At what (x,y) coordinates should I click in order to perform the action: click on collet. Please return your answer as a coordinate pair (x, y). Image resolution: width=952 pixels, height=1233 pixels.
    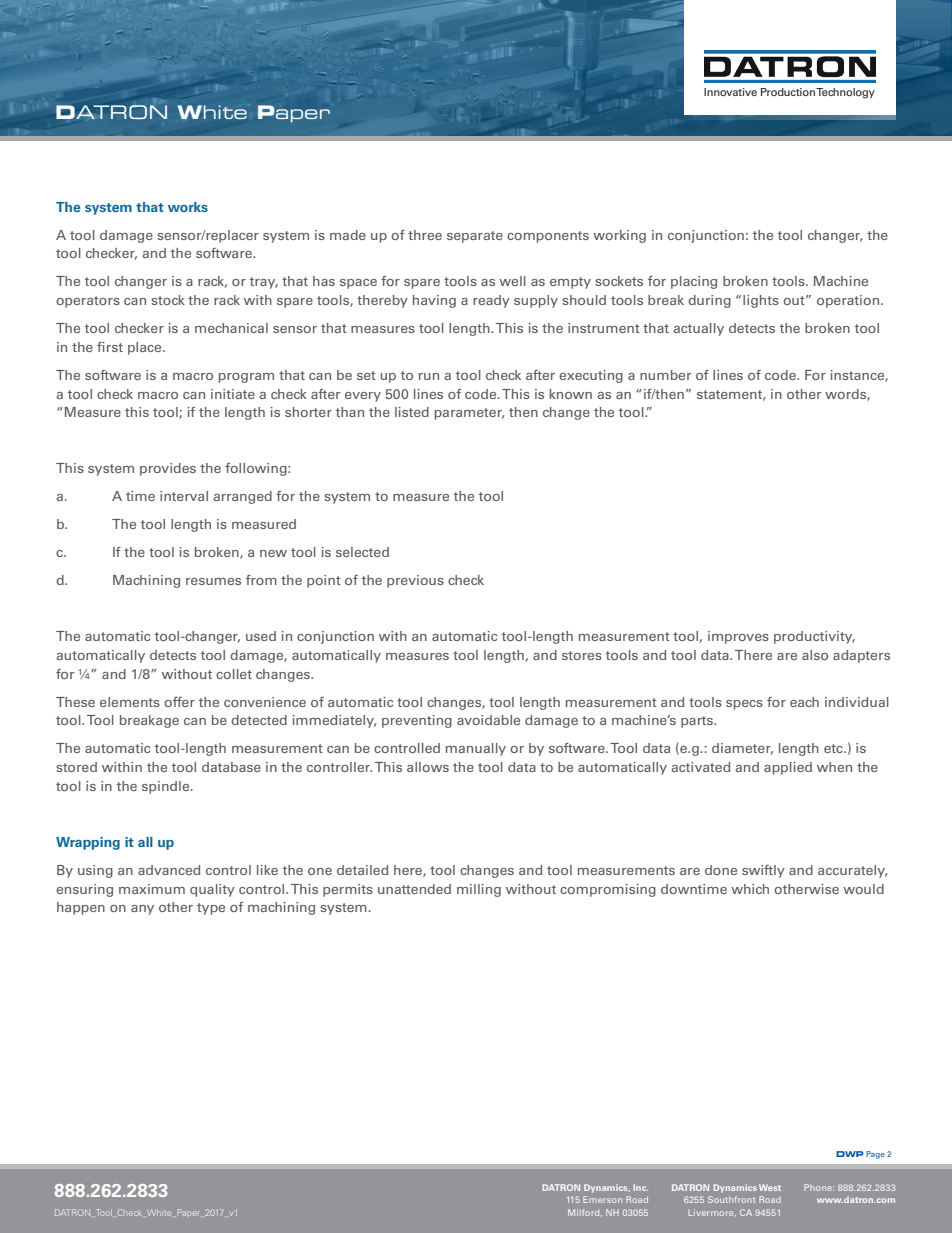
    Looking at the image, I should click on (234, 674).
